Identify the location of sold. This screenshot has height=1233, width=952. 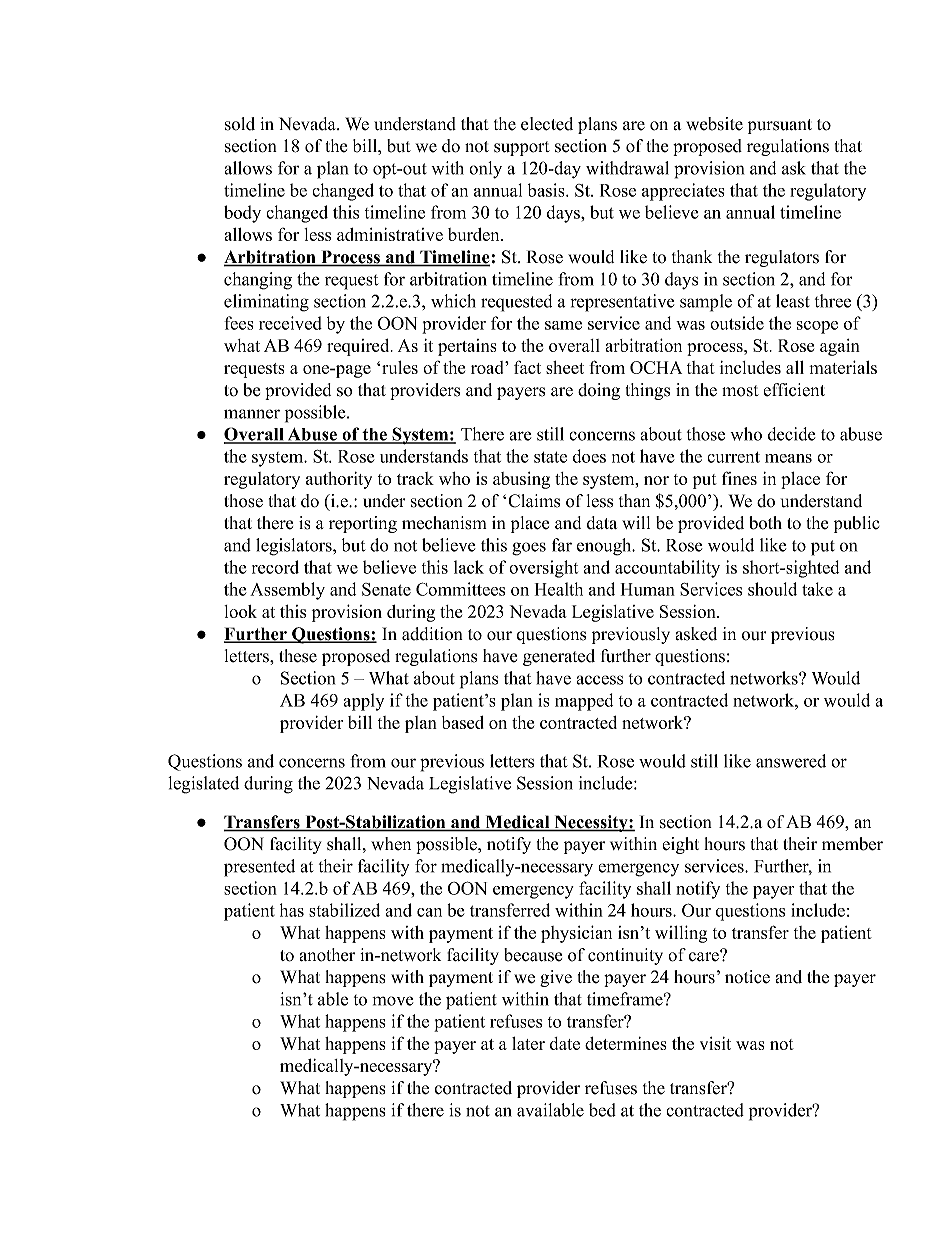
(240, 124).
